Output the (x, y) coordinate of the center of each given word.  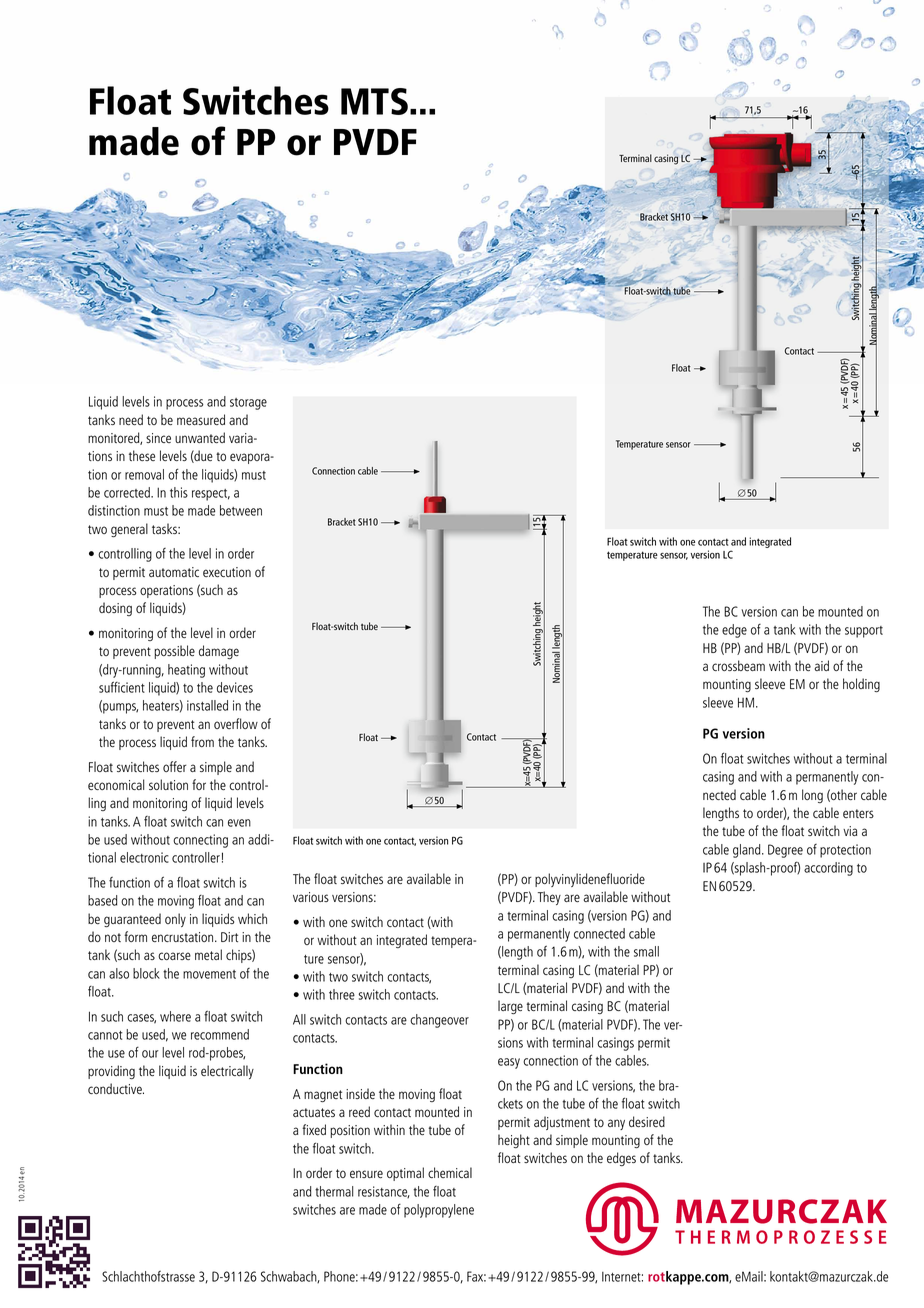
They (549, 898)
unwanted (200, 437)
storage (248, 404)
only (175, 920)
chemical (450, 1172)
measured (201, 419)
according (828, 869)
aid (822, 665)
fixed (314, 1129)
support (864, 632)
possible (174, 652)
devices (235, 687)
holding (861, 685)
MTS (374, 101)
